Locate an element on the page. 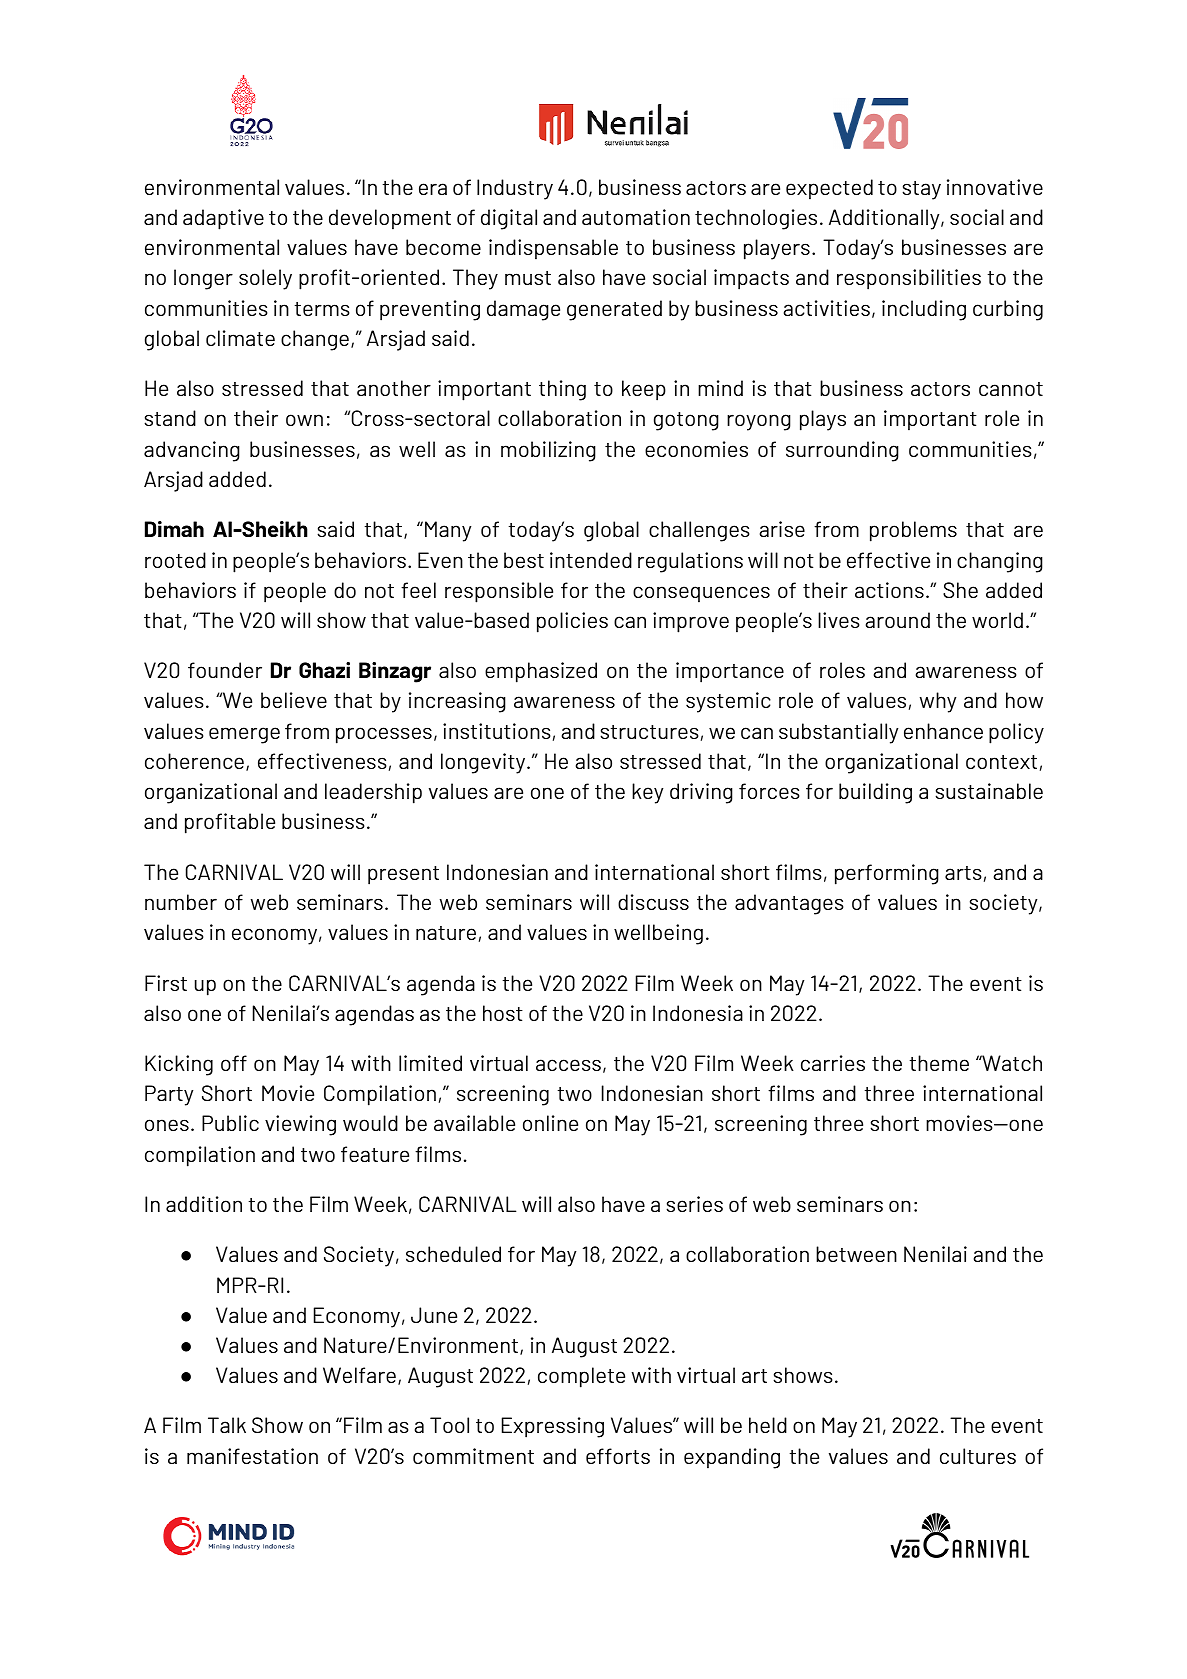  automation is located at coordinates (636, 217).
